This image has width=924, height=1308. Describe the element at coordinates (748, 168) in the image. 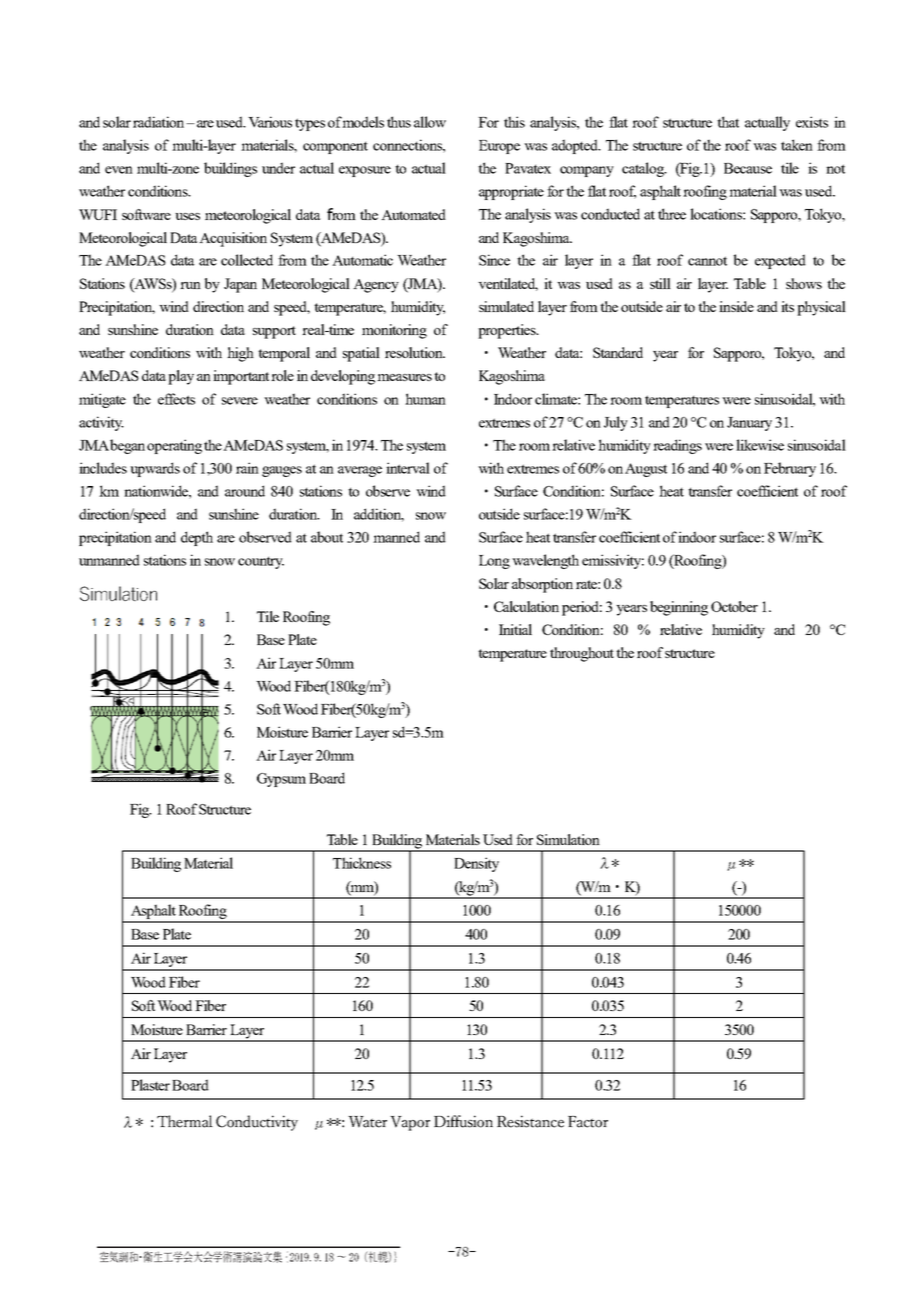

I see `Because` at that location.
